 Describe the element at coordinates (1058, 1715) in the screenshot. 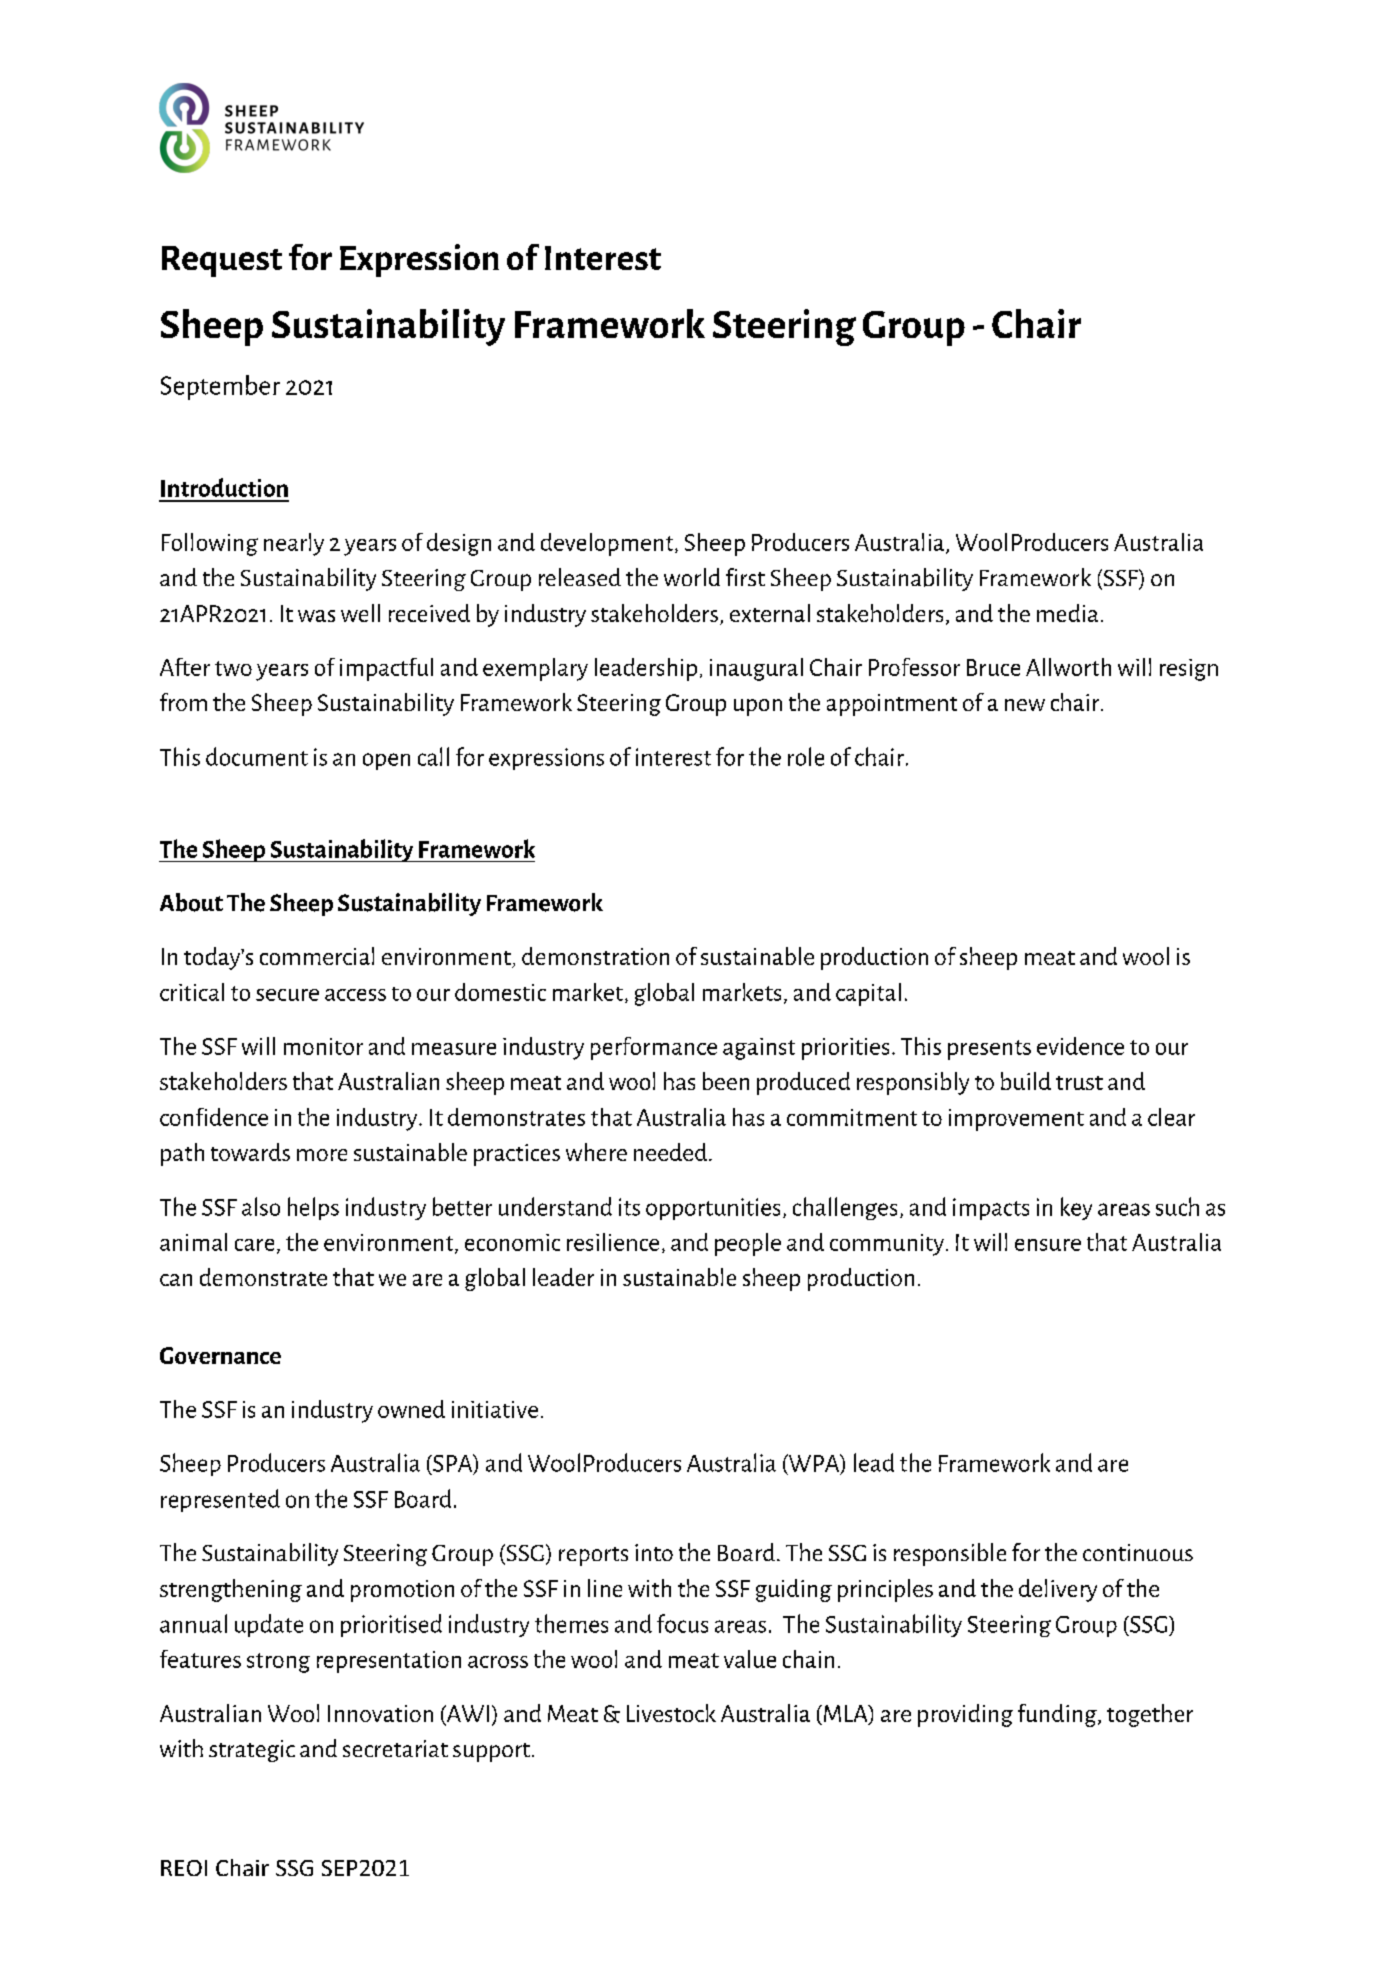

I see `funding` at that location.
